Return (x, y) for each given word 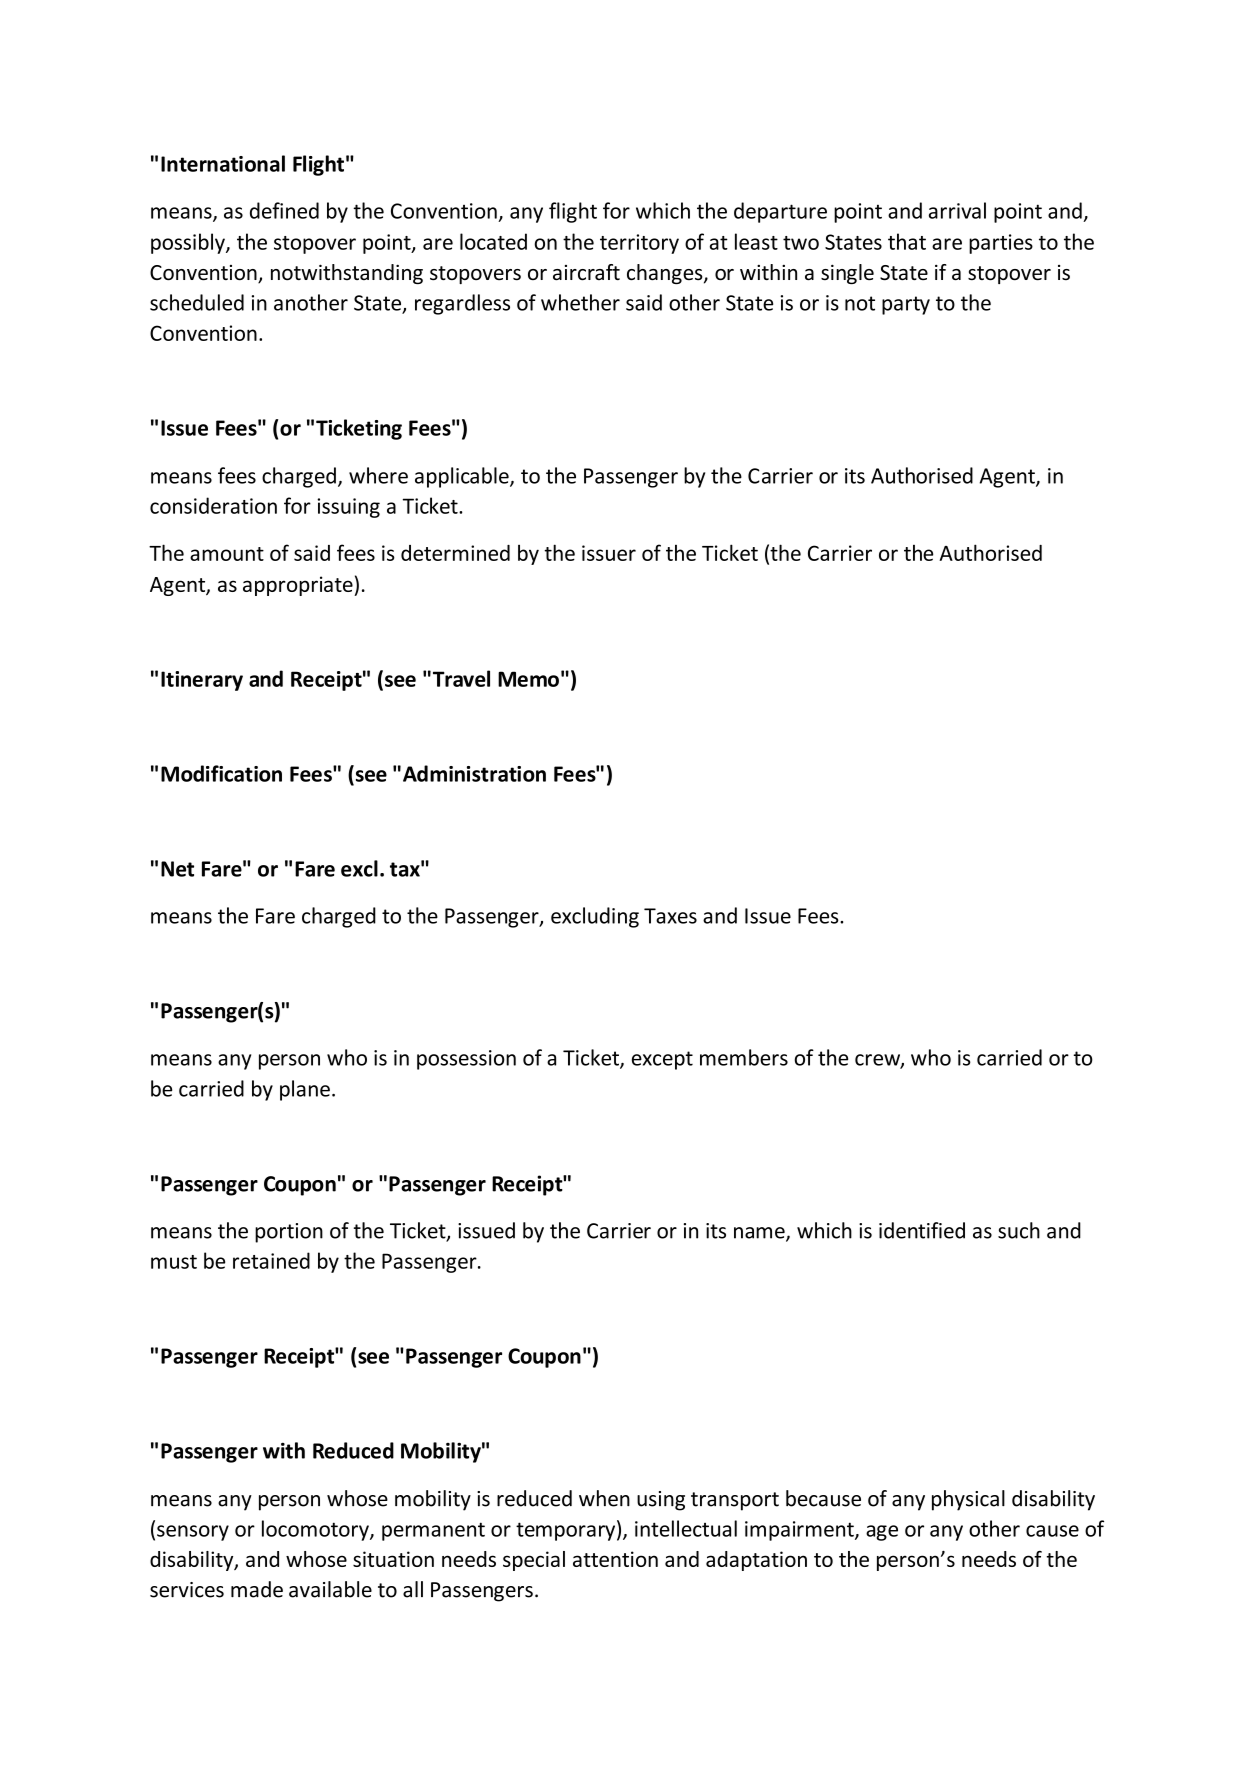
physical (968, 1500)
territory (639, 244)
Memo (528, 679)
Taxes (670, 916)
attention (615, 1559)
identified (922, 1230)
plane (305, 1090)
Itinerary (202, 681)
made (257, 1589)
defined (284, 210)
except (662, 1060)
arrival (957, 210)
